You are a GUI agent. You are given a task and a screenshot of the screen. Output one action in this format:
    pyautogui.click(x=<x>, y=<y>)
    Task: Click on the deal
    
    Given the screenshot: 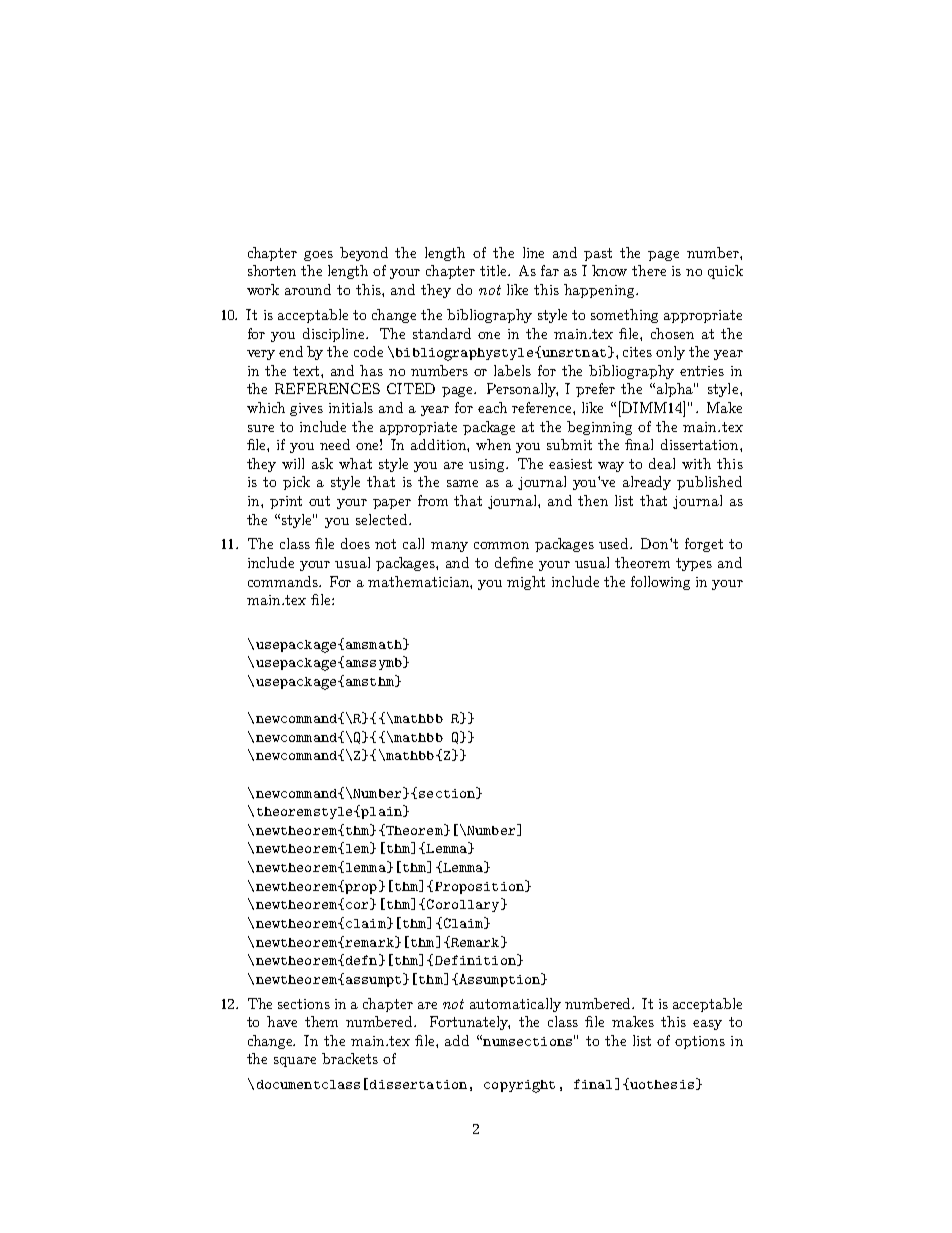 What is the action you would take?
    pyautogui.click(x=662, y=463)
